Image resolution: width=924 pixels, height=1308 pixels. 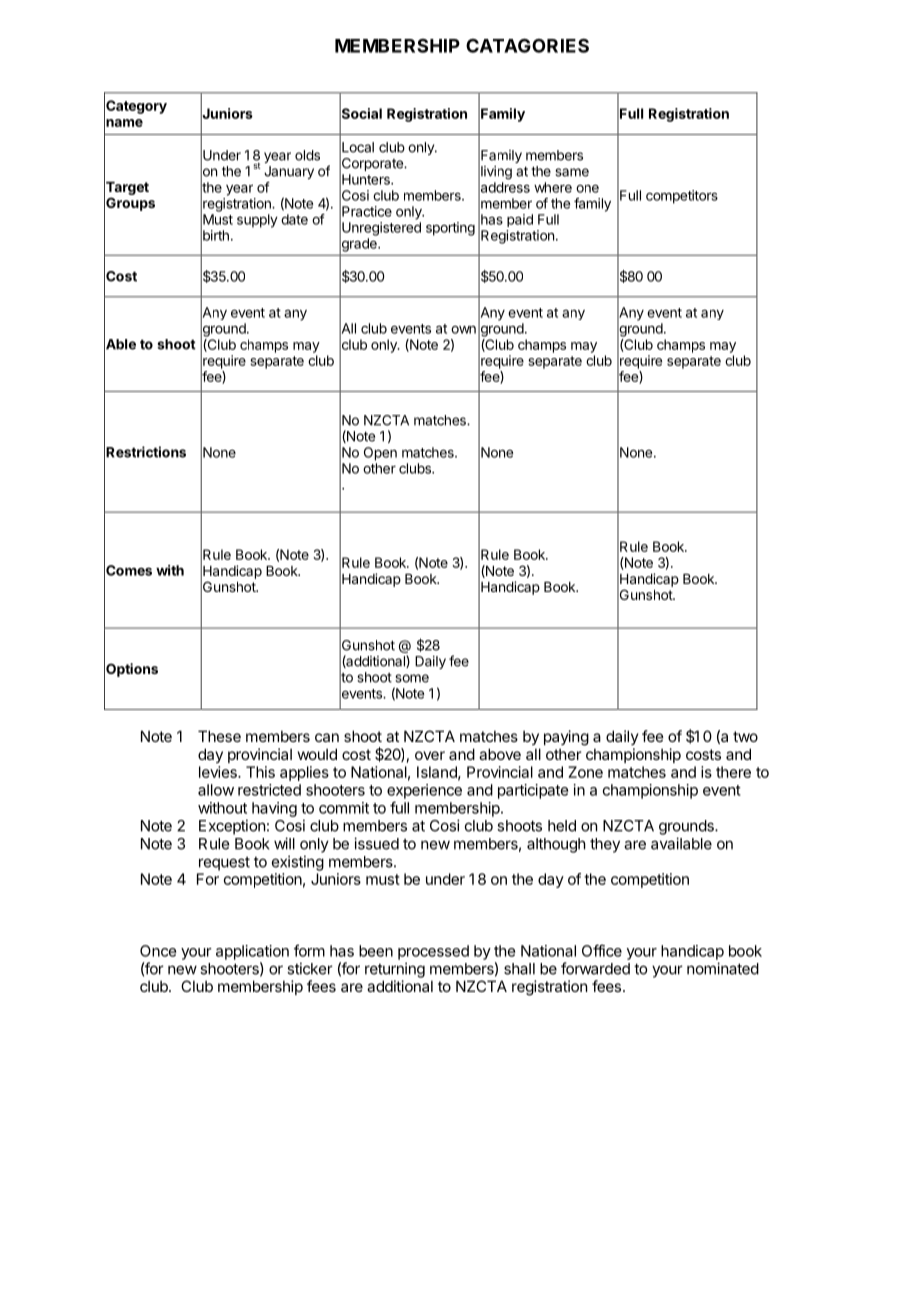 I want to click on nominated, so click(x=723, y=968).
